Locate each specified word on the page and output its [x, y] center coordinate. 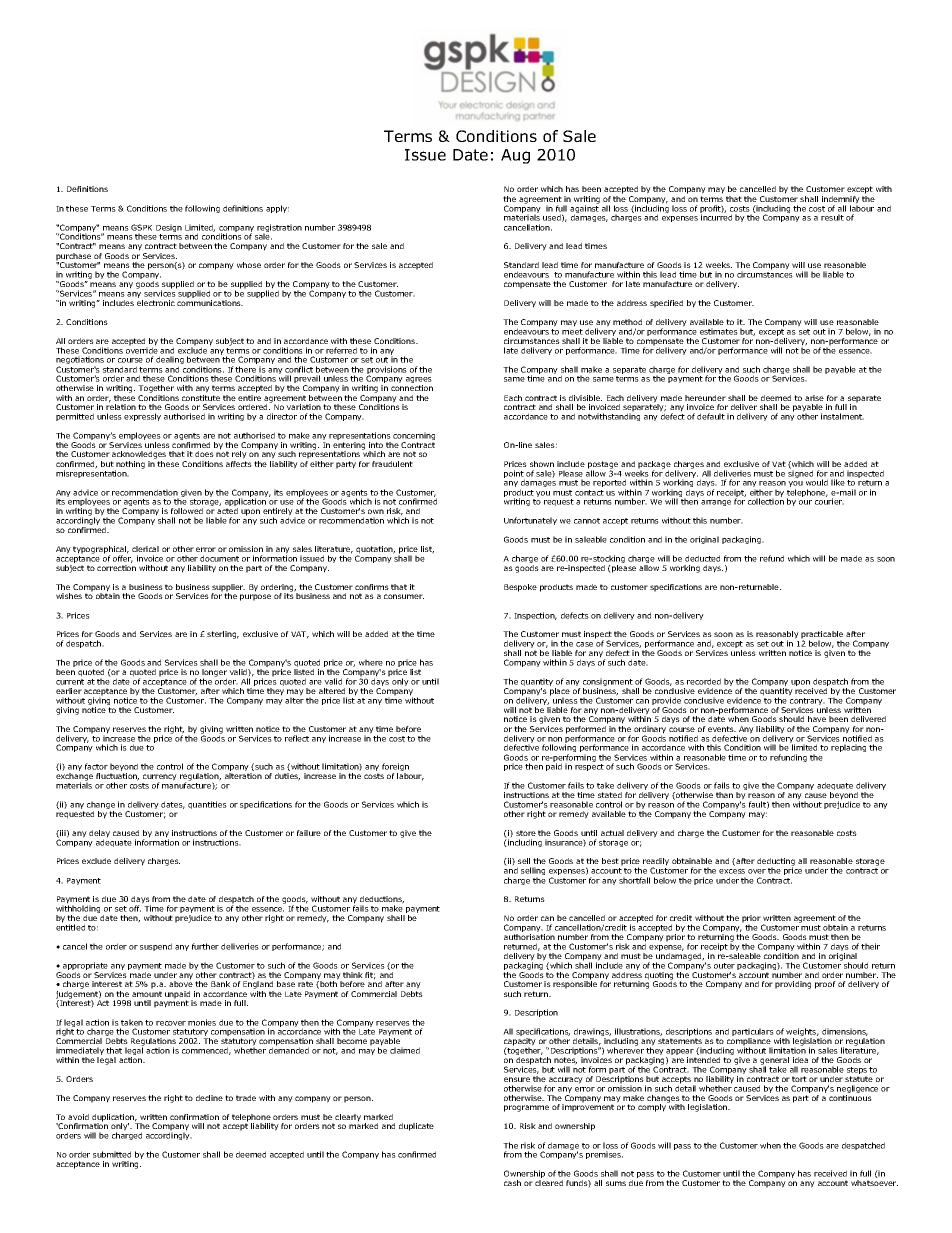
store [526, 833]
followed [187, 511]
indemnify [841, 201]
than [724, 795]
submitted [112, 1154]
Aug [515, 156]
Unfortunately [530, 521]
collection [766, 501]
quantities [207, 805]
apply [277, 209]
